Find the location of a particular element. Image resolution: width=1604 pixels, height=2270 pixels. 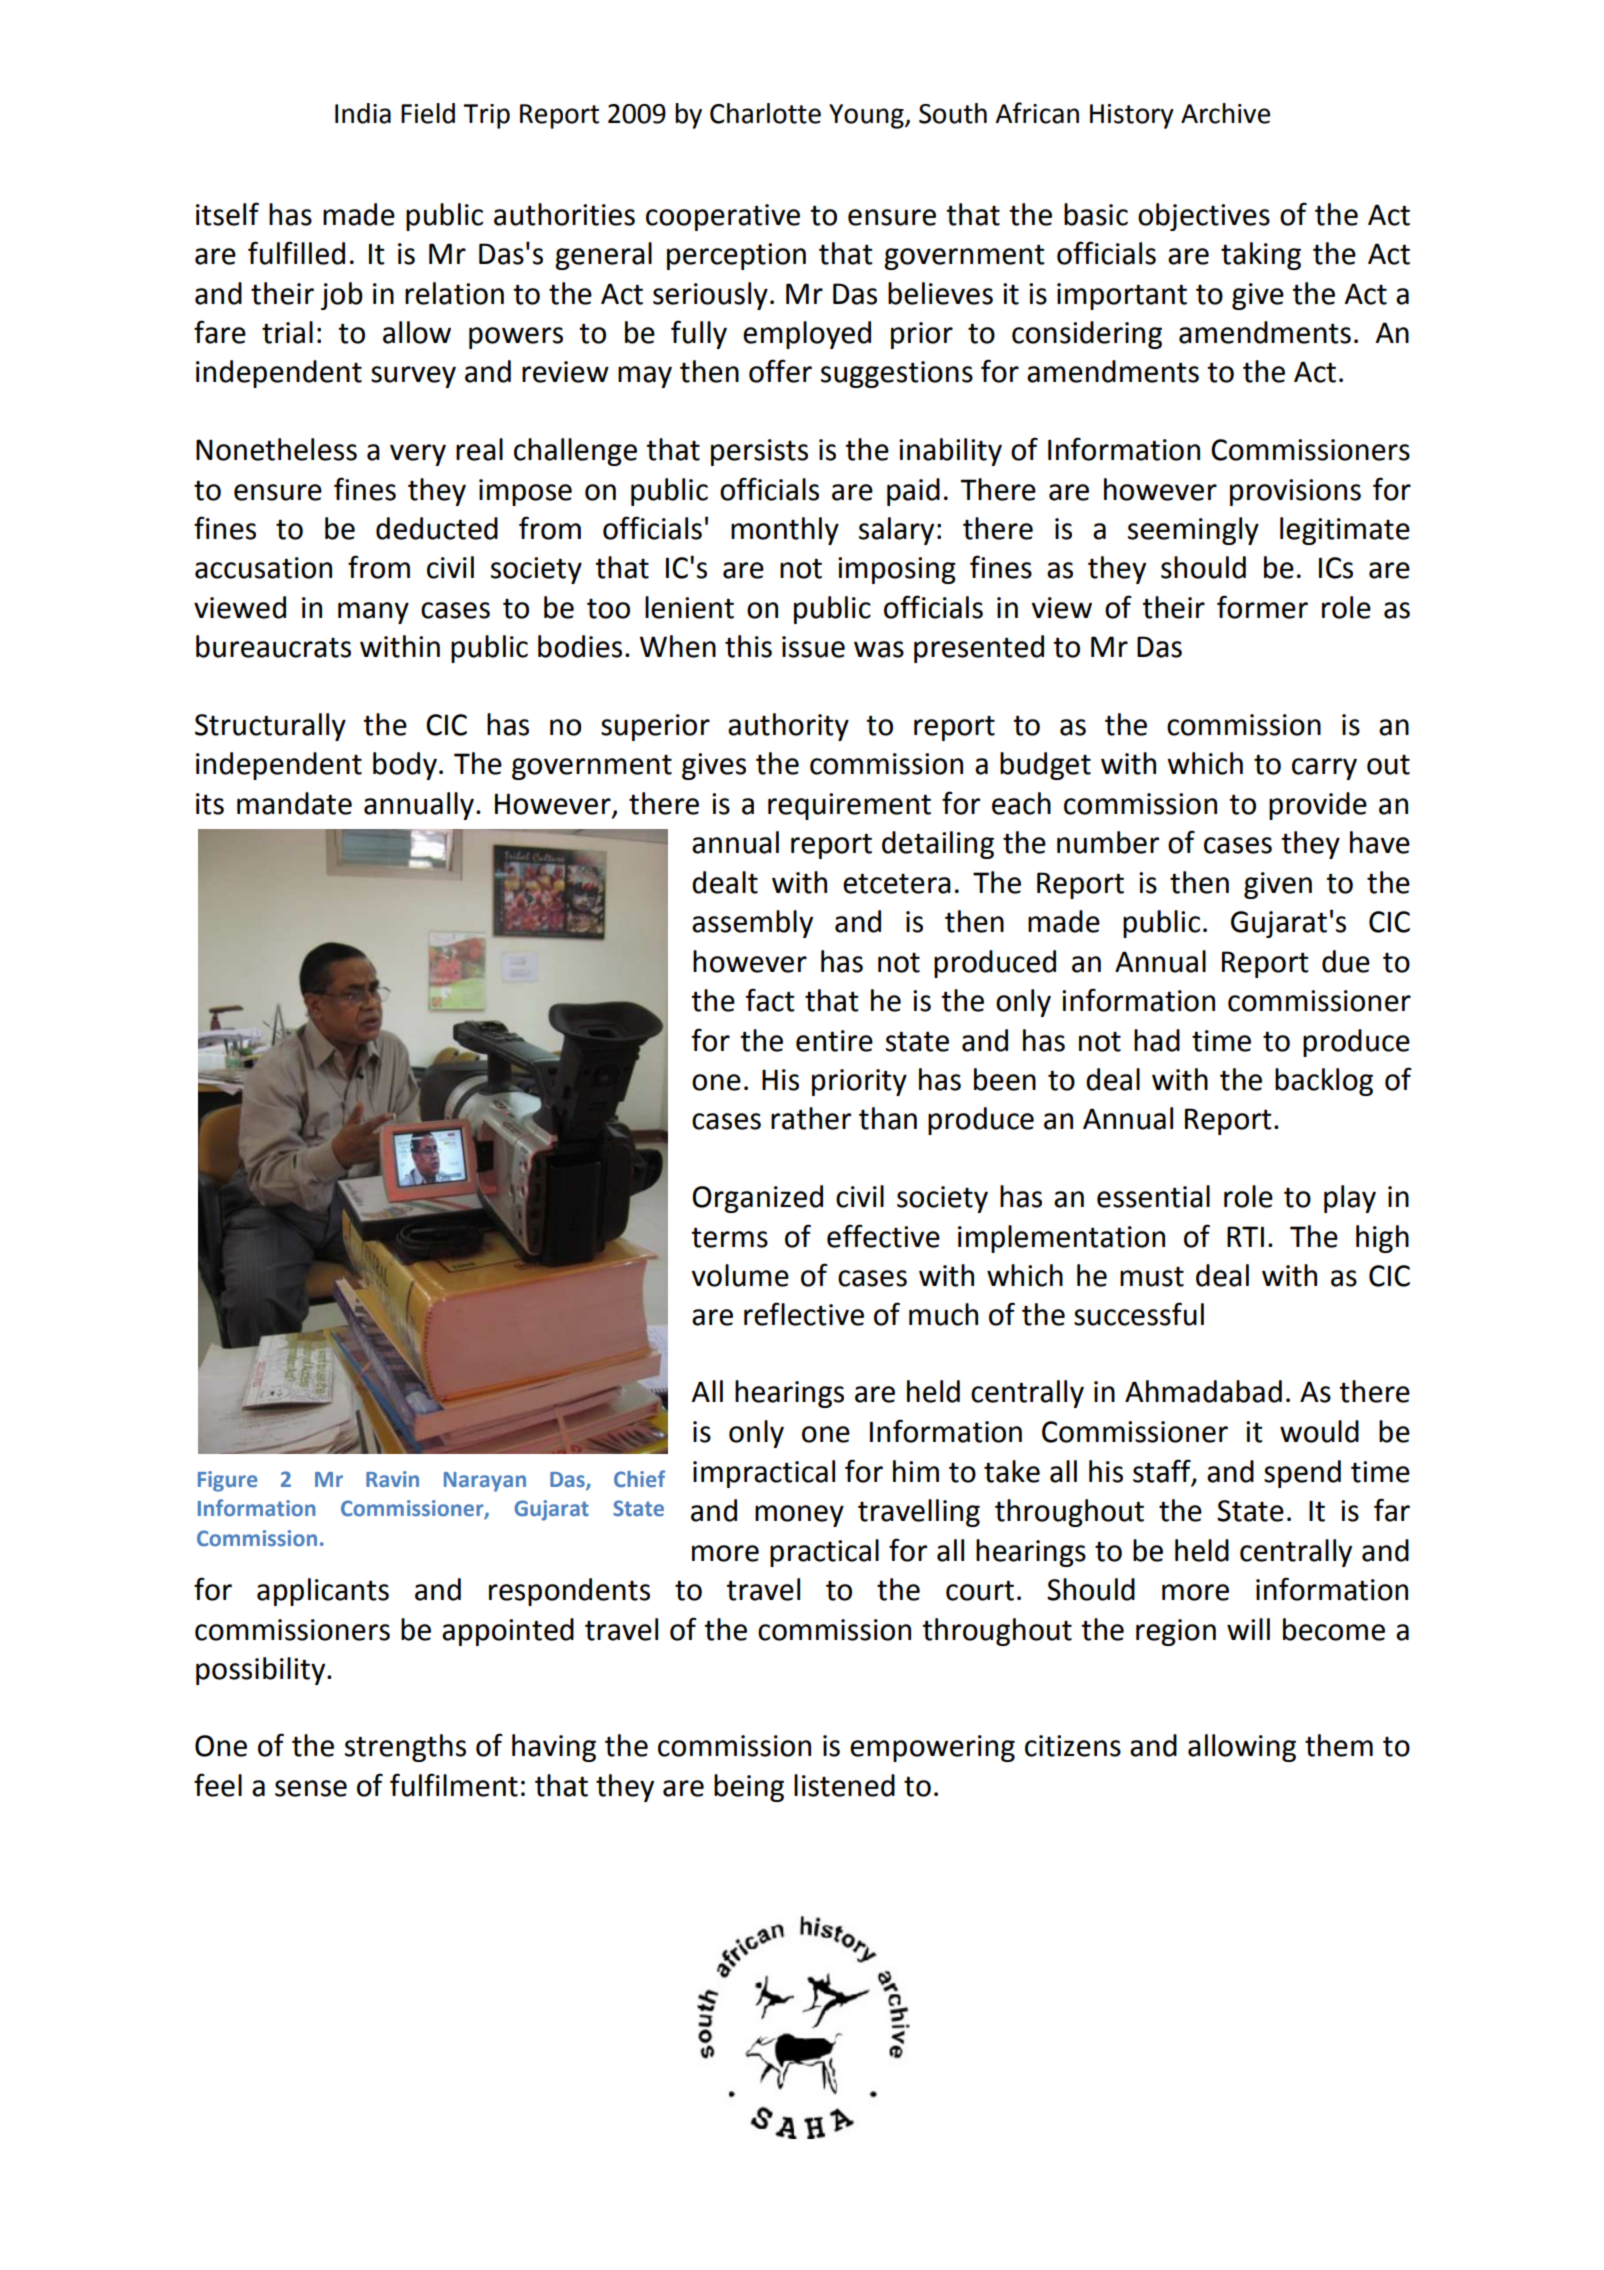

entire is located at coordinates (834, 1041).
